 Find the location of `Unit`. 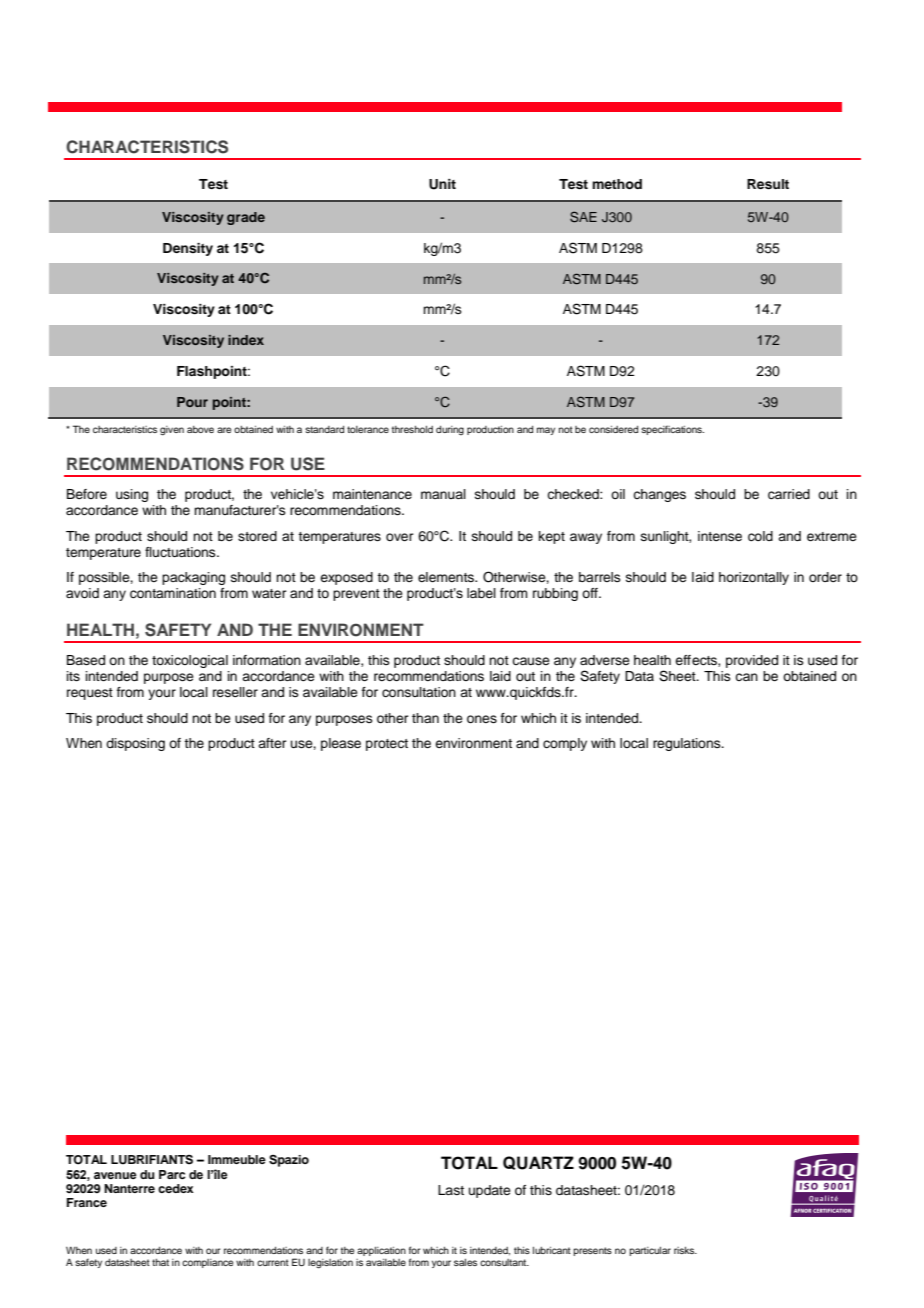

Unit is located at coordinates (442, 184).
